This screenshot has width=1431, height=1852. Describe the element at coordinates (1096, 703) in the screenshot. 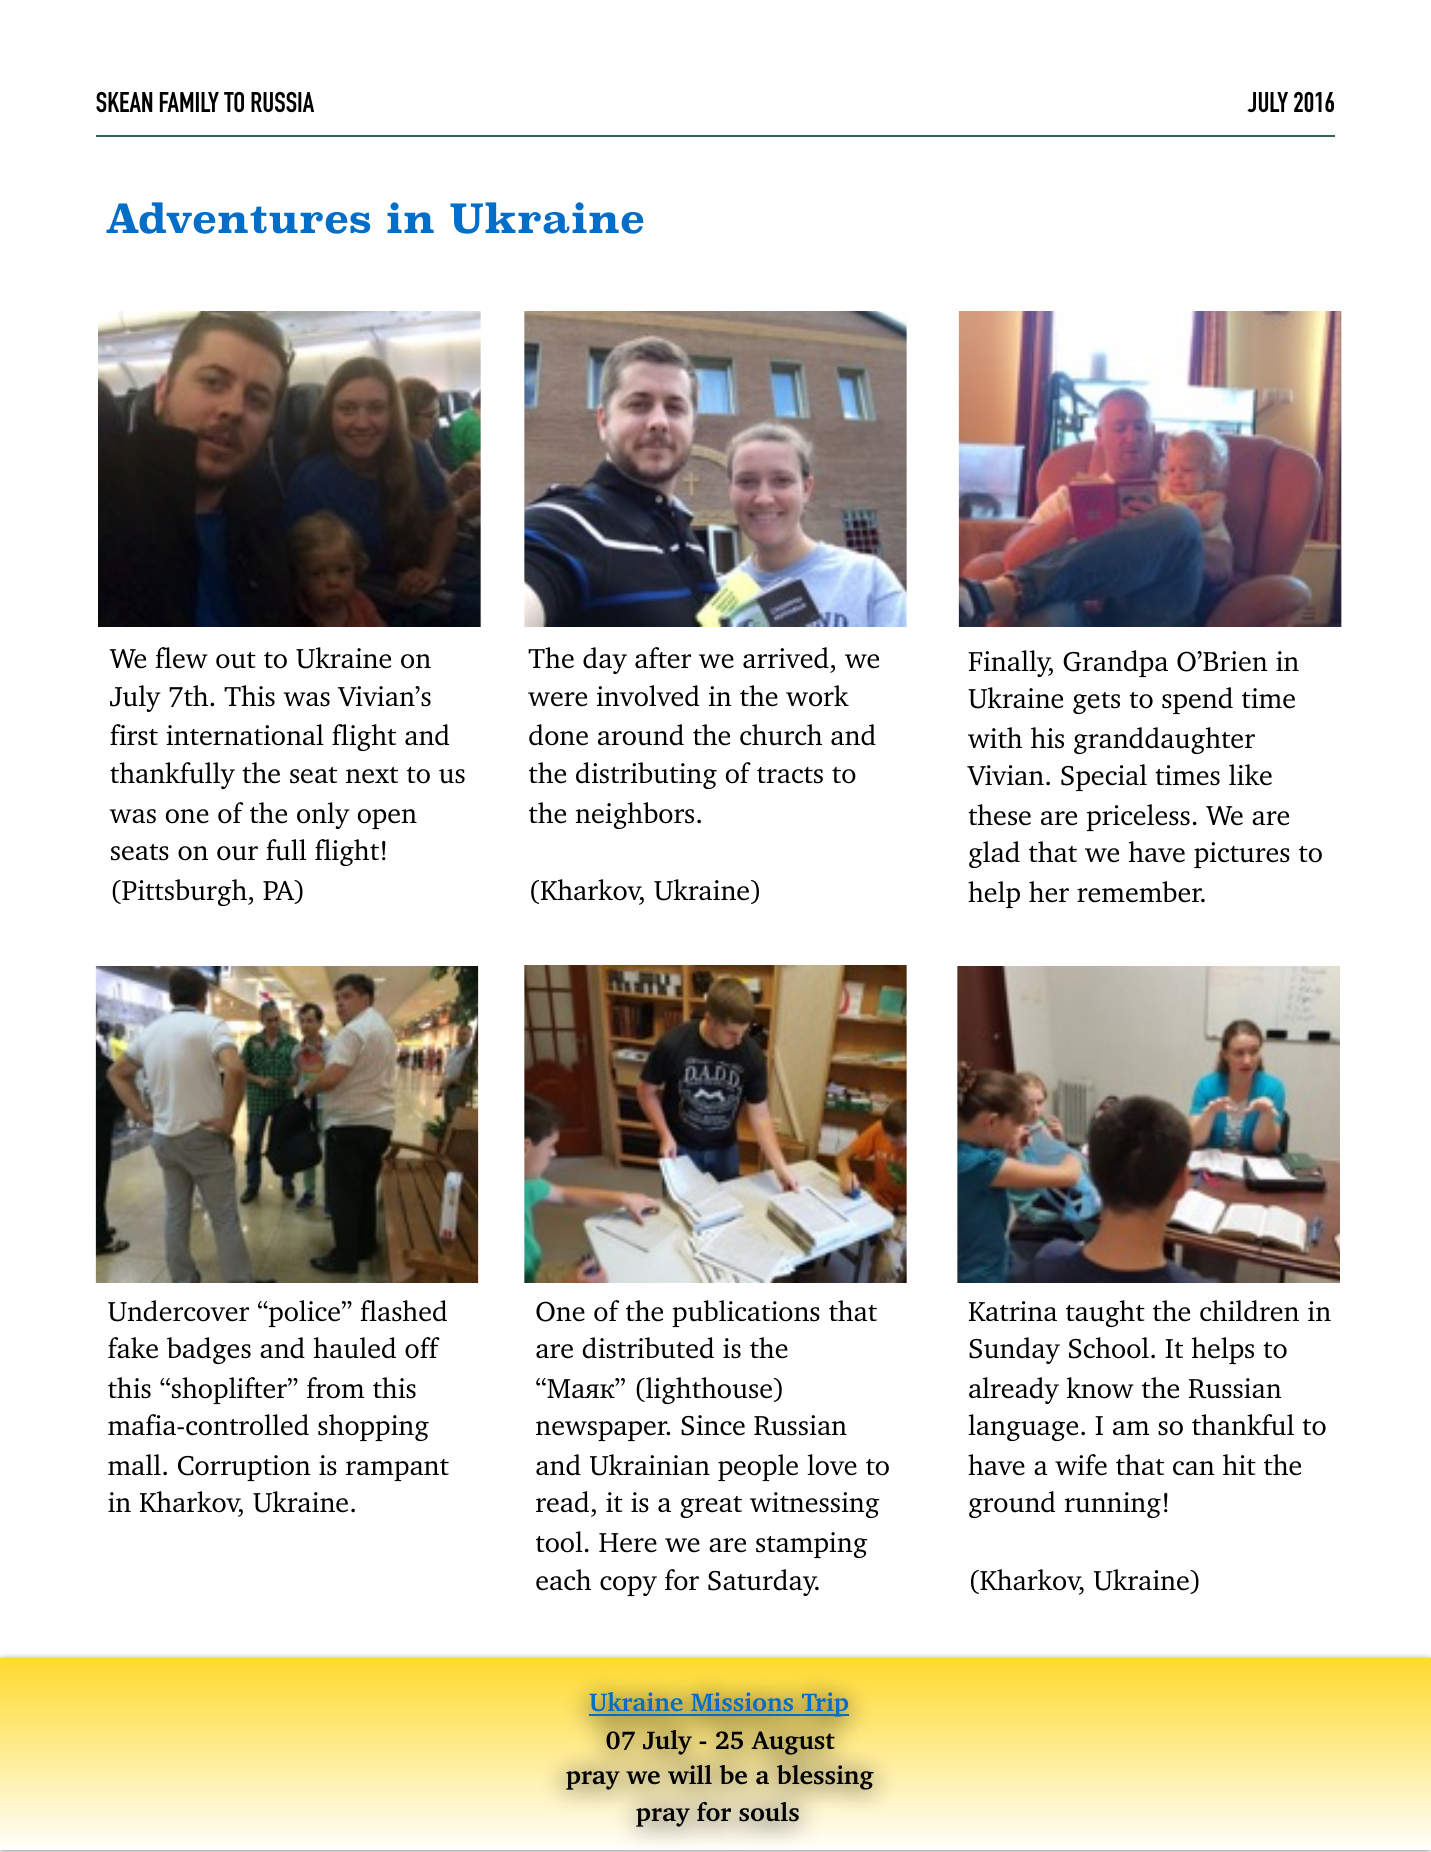

I see `gets` at that location.
